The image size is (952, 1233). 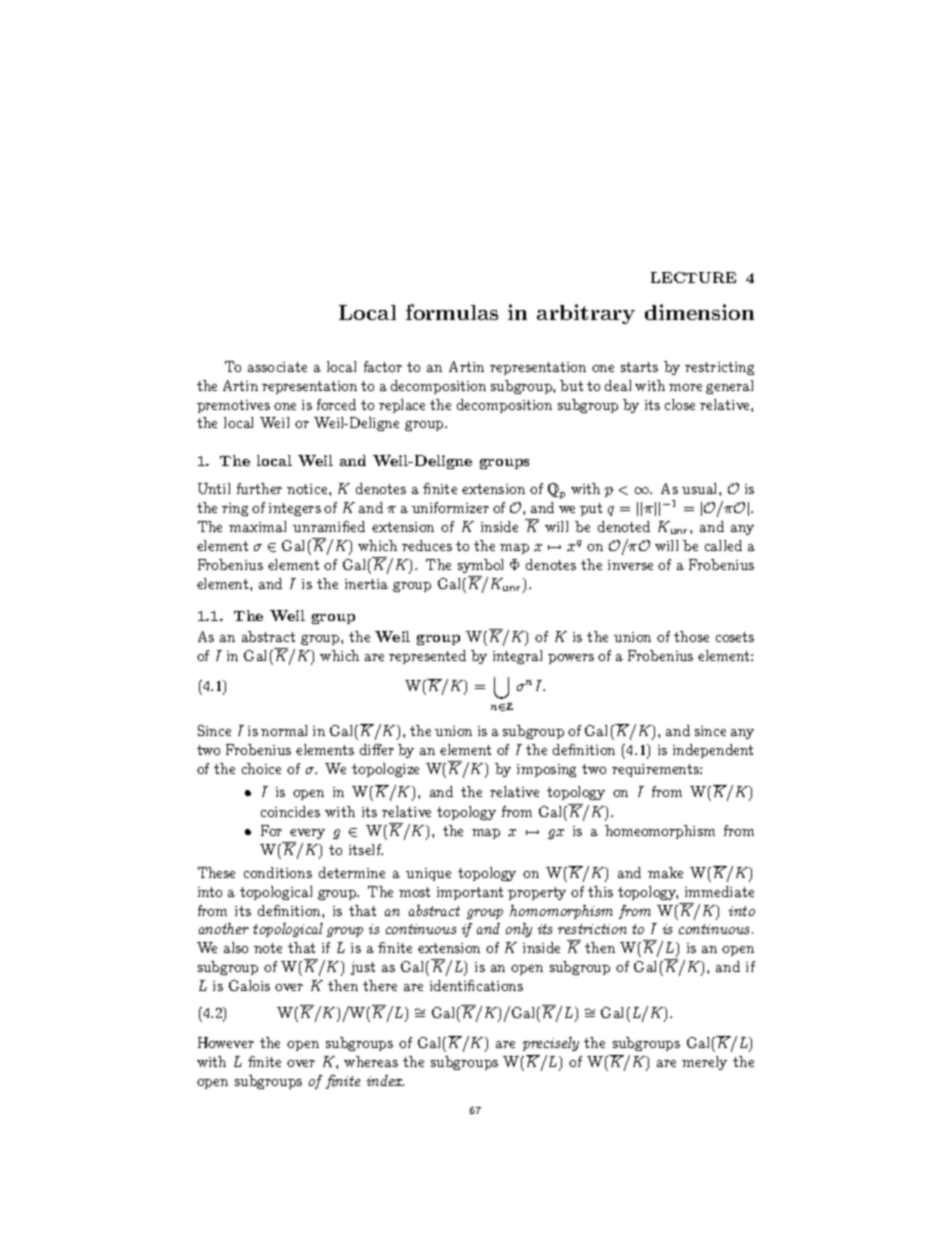 What do you see at coordinates (704, 1063) in the screenshot?
I see `merely` at bounding box center [704, 1063].
